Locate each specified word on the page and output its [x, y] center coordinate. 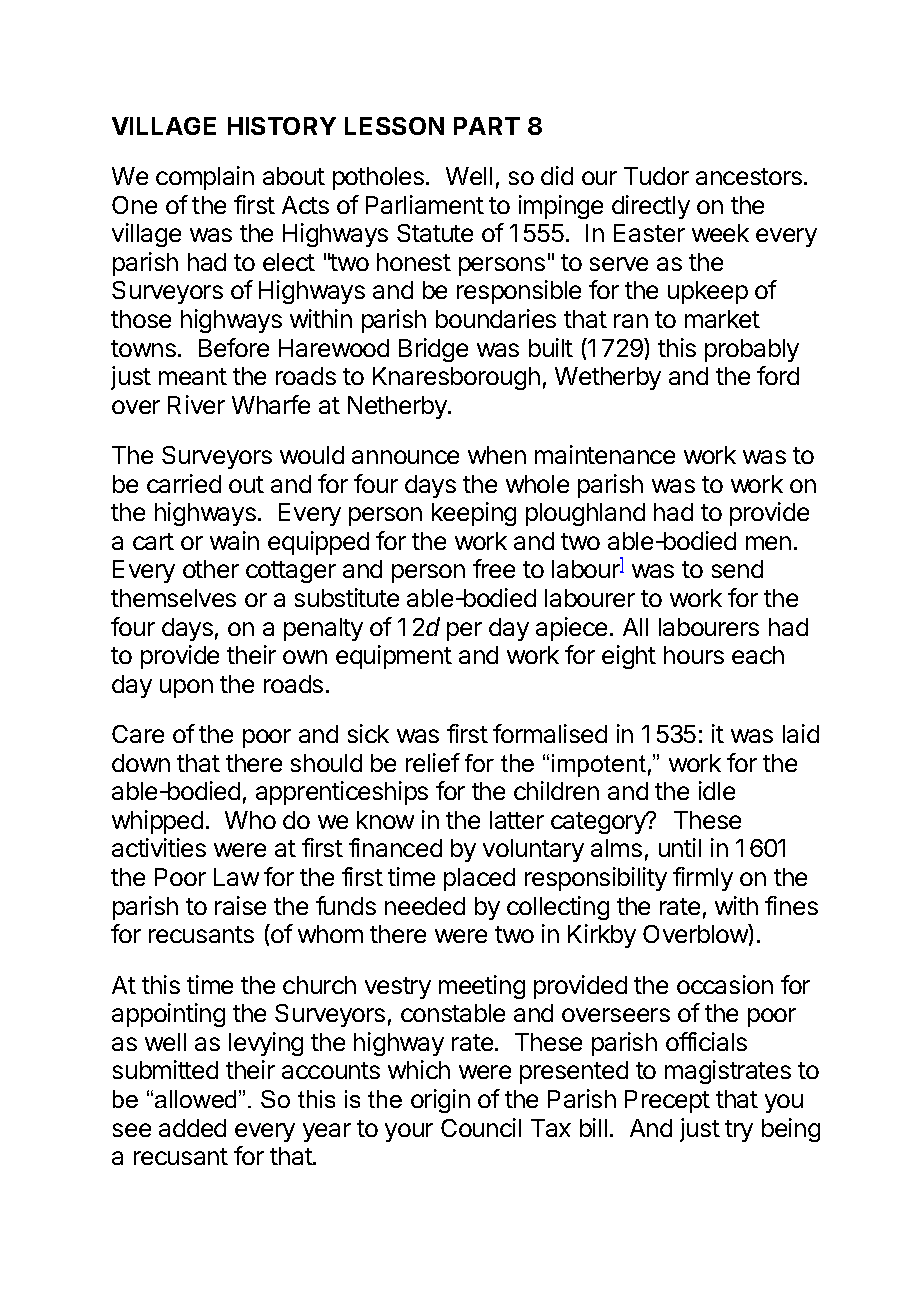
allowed [195, 1099]
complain [205, 178]
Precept [667, 1101]
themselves [173, 598]
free [494, 568]
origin [440, 1101]
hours [694, 655]
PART [487, 126]
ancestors [749, 176]
